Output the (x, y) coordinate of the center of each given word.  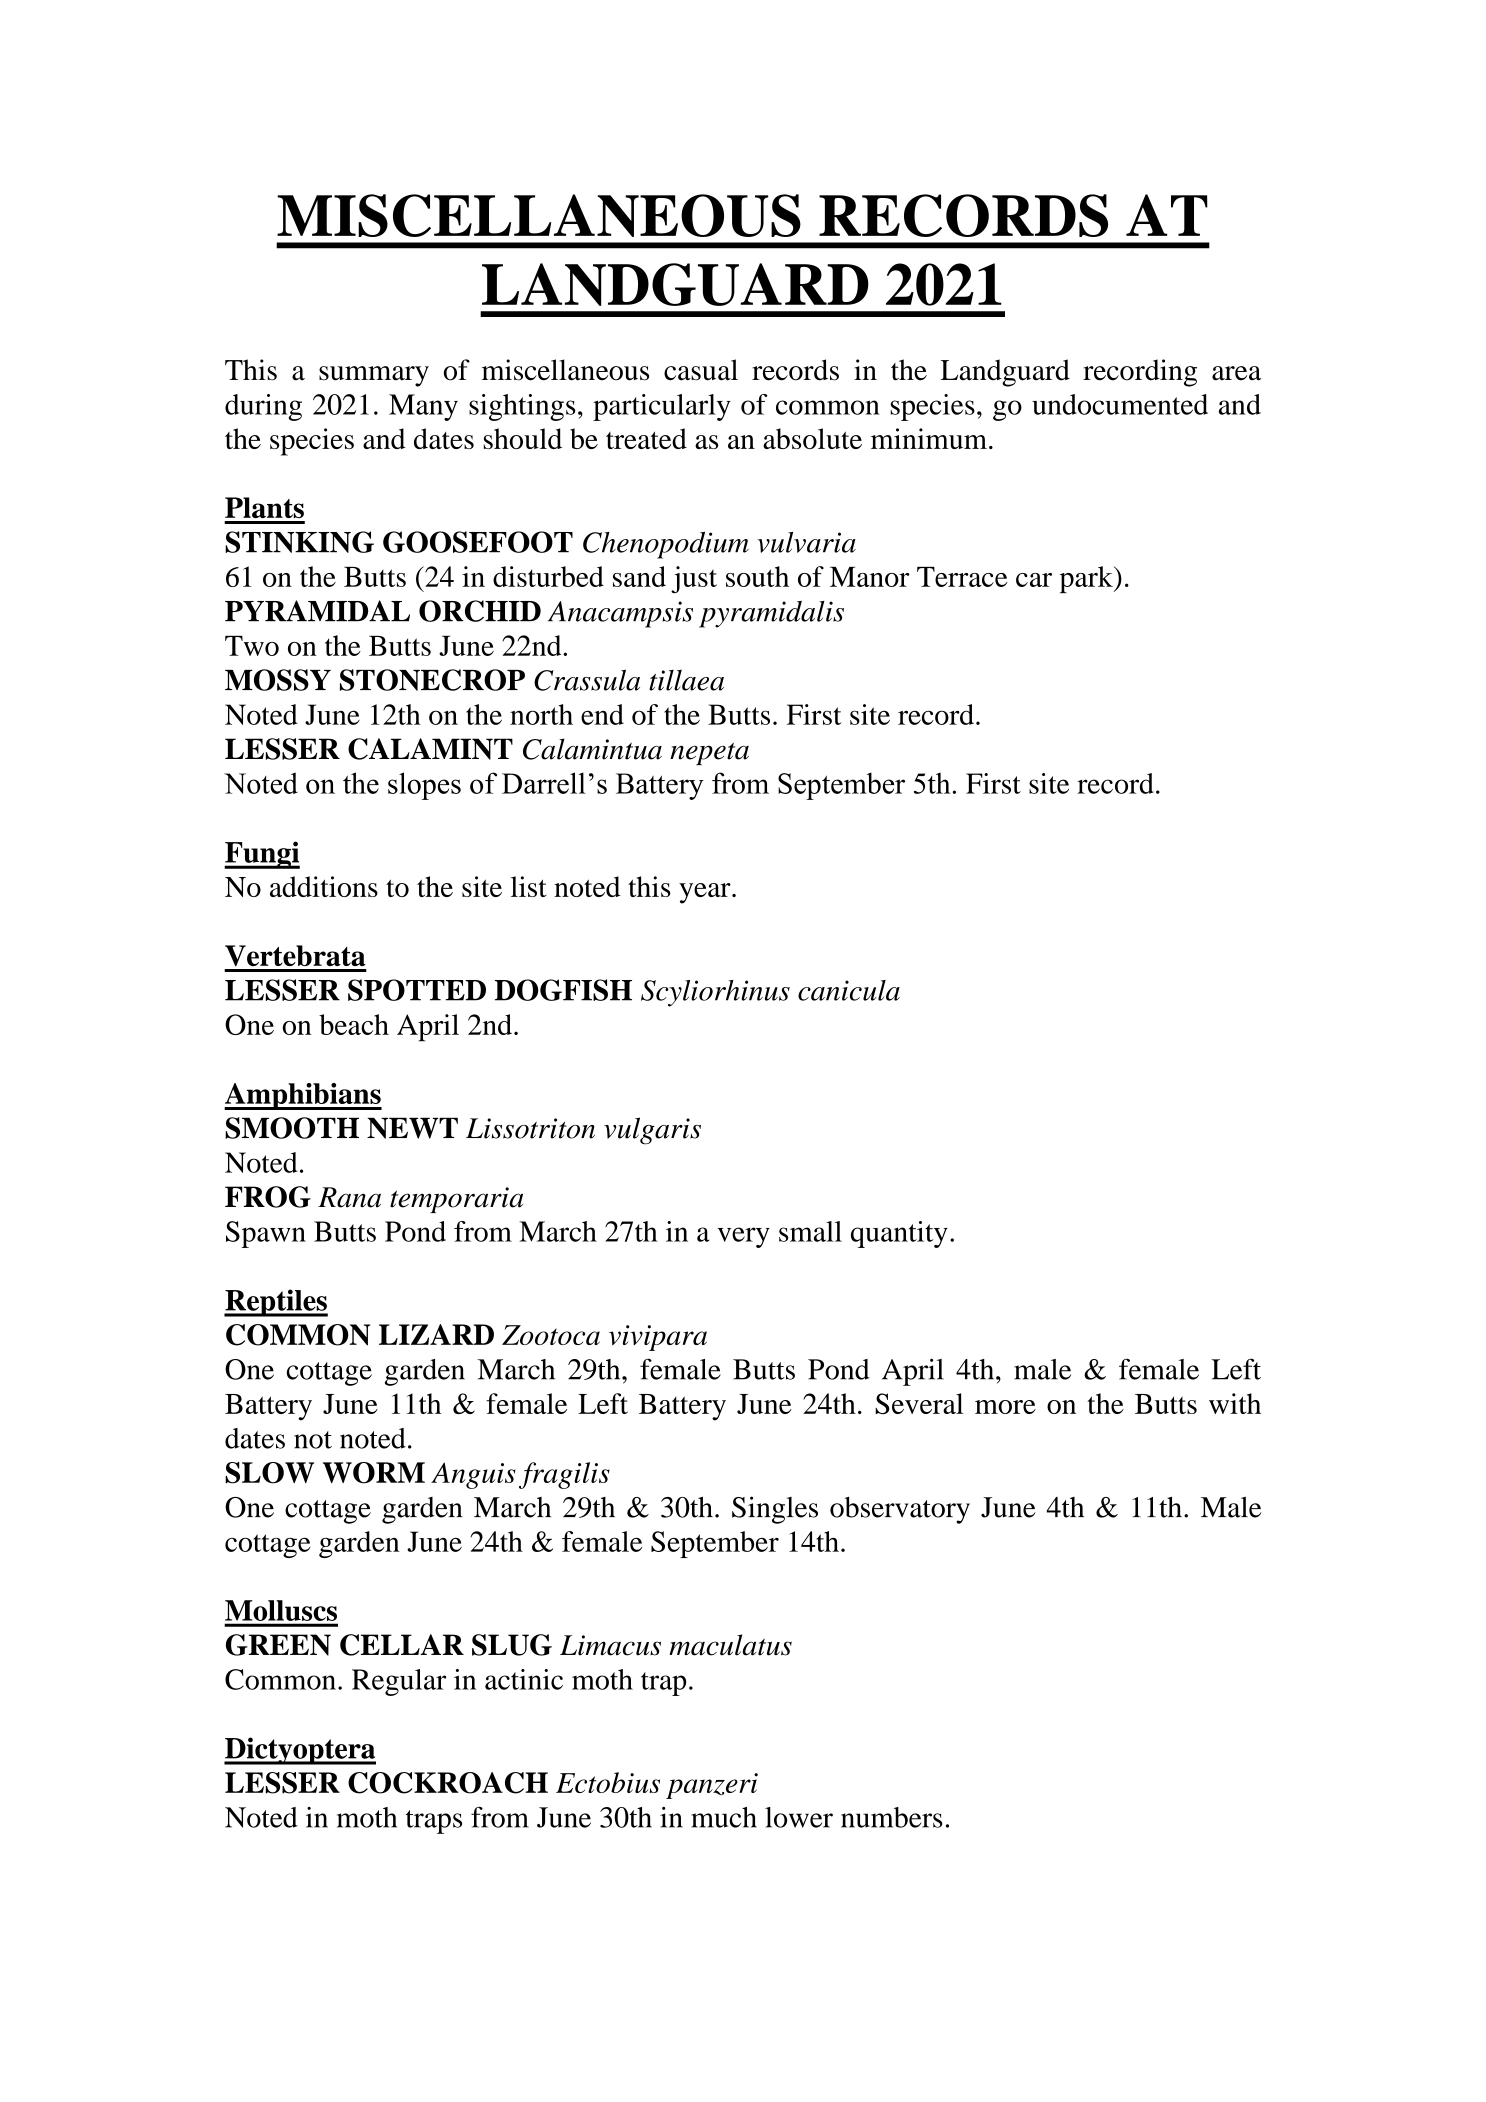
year (706, 893)
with (1235, 1403)
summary (374, 376)
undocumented (1120, 404)
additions (324, 886)
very (743, 1237)
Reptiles (276, 1303)
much (724, 1817)
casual (701, 370)
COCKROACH (448, 1783)
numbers (892, 1817)
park (1087, 579)
